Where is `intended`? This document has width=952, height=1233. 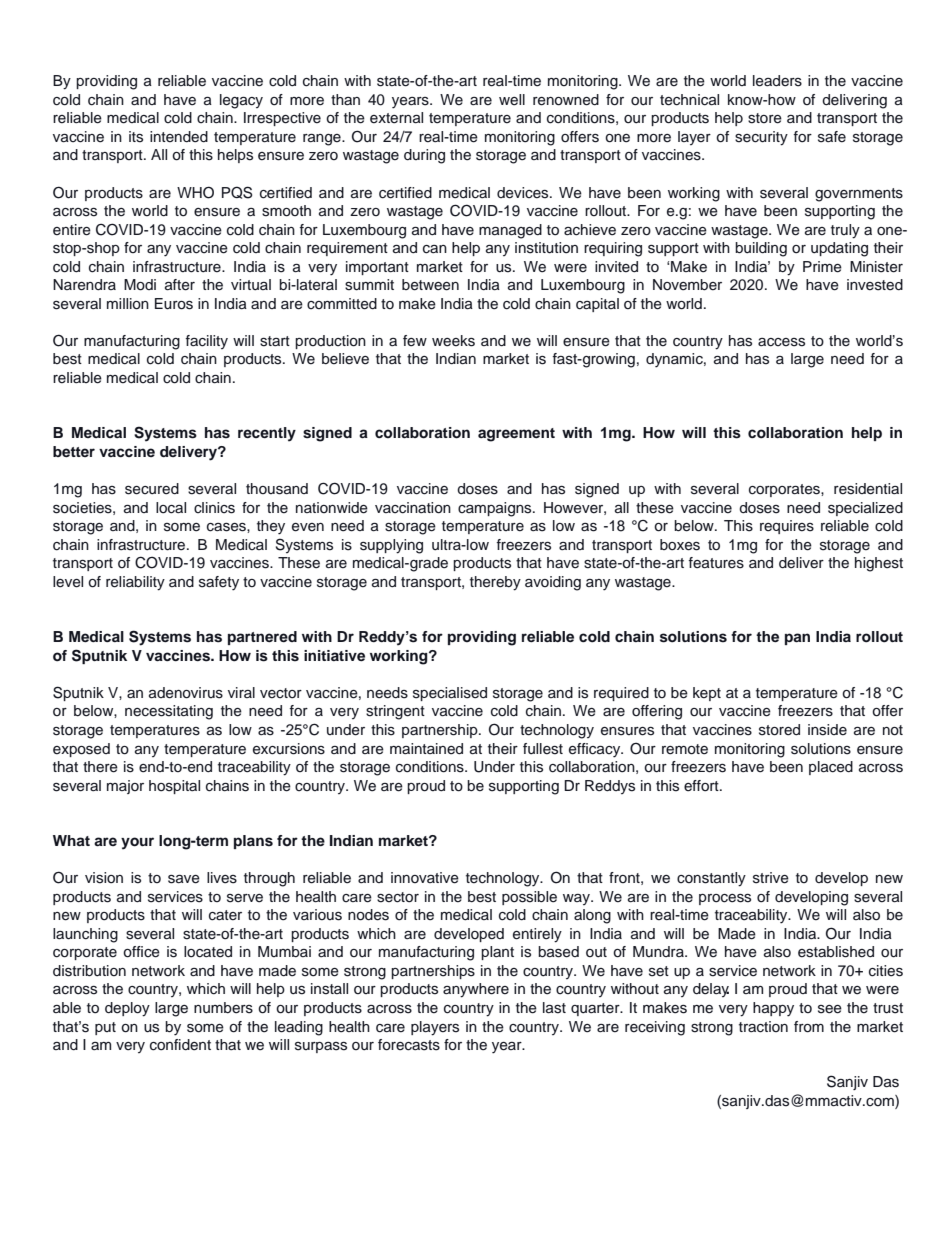
intended is located at coordinates (179, 137).
